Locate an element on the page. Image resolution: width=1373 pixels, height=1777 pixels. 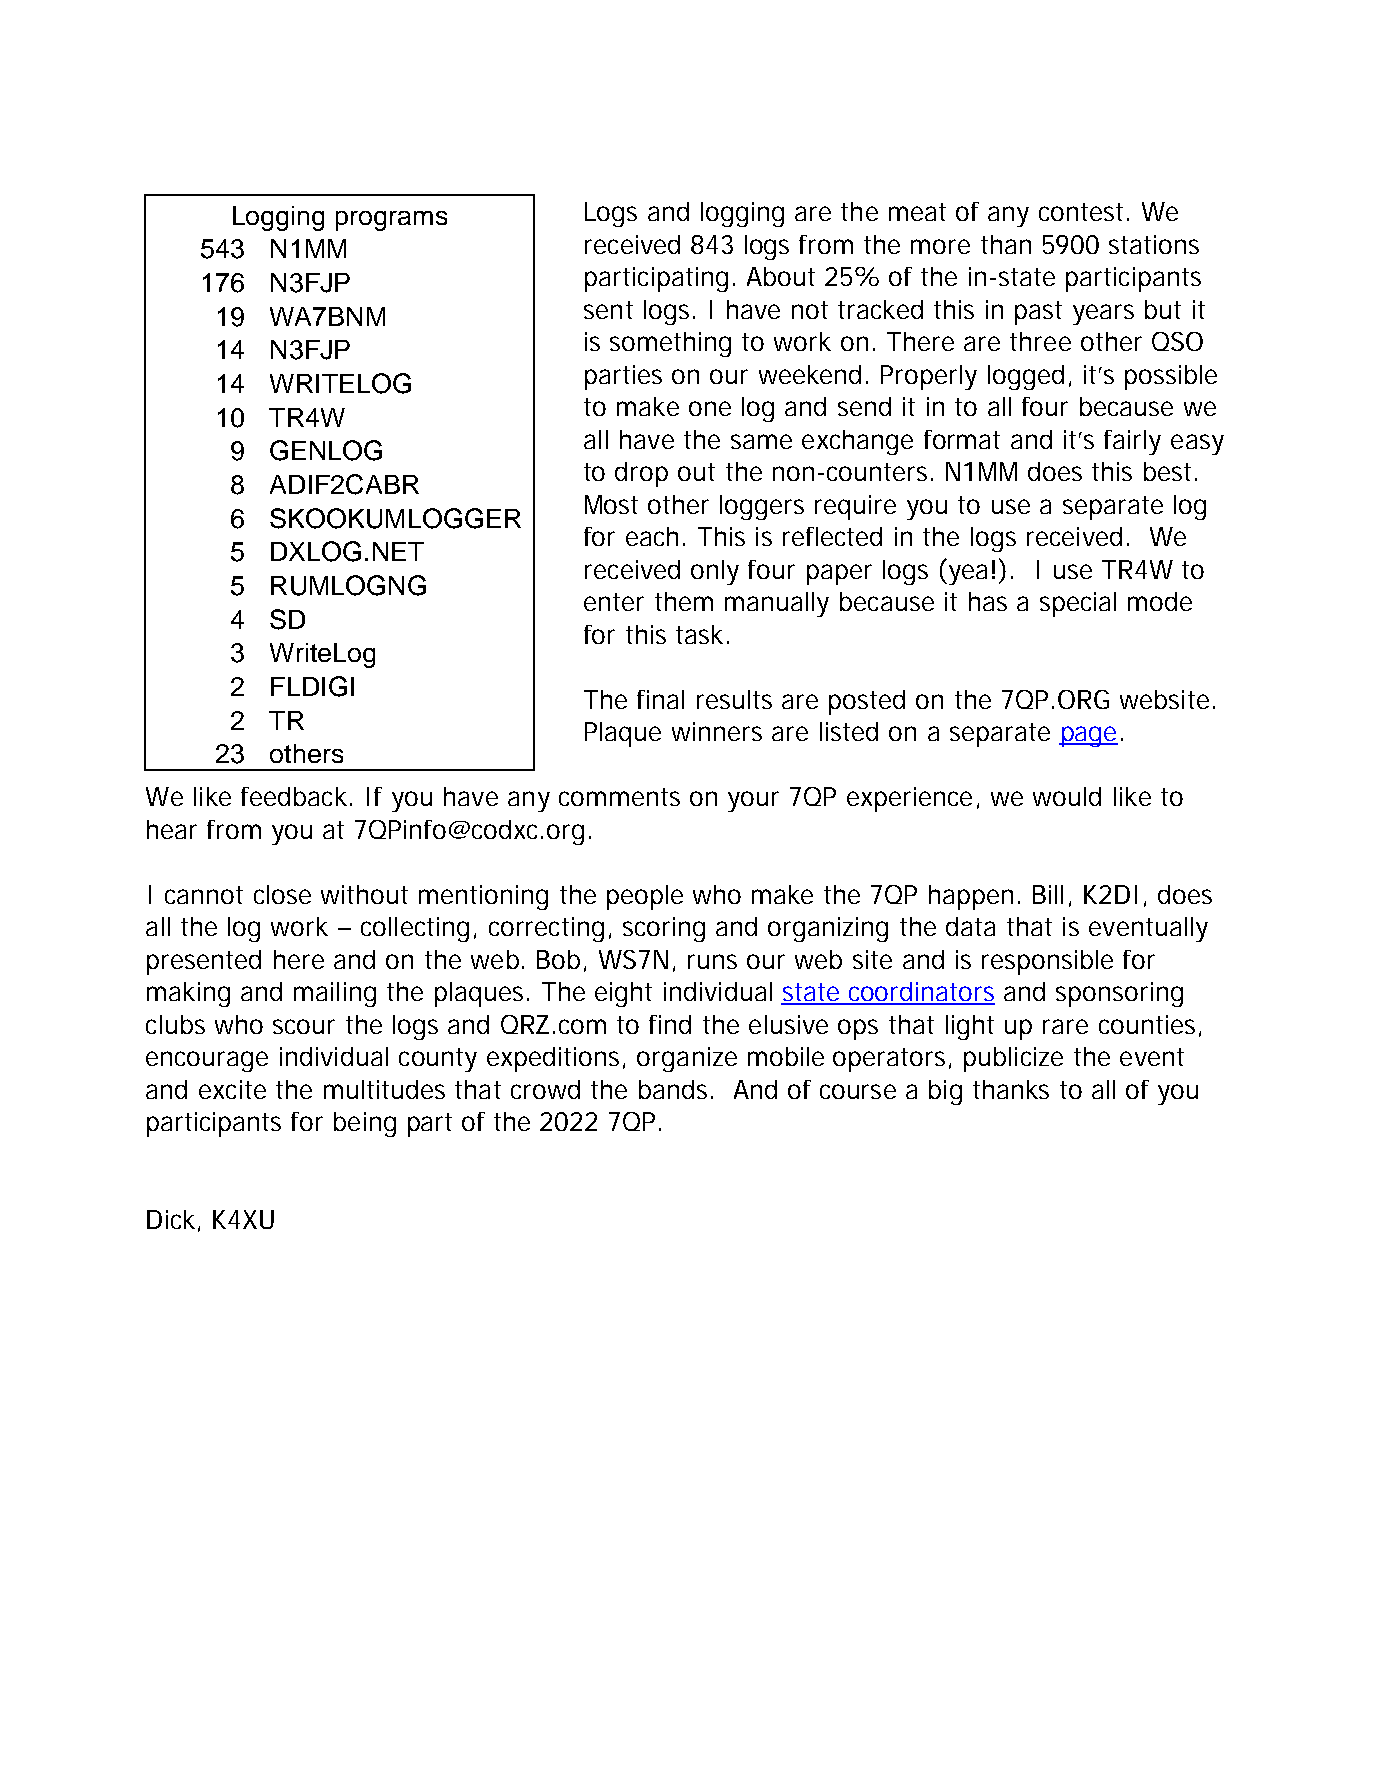
About is located at coordinates (781, 276).
